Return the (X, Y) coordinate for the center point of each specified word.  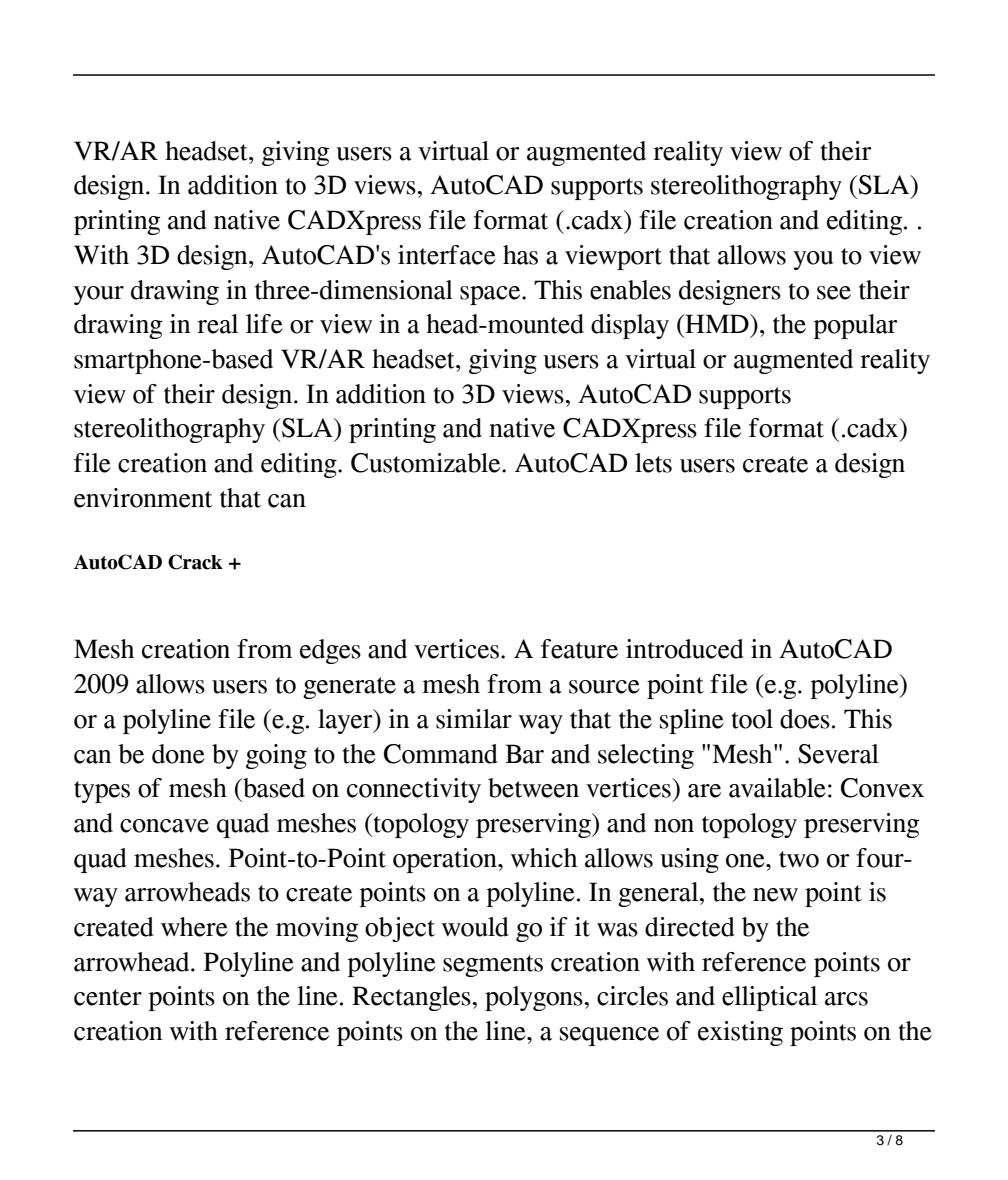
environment (143, 498)
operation (446, 860)
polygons (535, 998)
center (108, 997)
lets (653, 463)
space (491, 295)
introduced (685, 649)
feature (579, 649)
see (834, 293)
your (99, 295)
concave (164, 826)
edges (330, 651)
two (799, 859)
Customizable (427, 463)
